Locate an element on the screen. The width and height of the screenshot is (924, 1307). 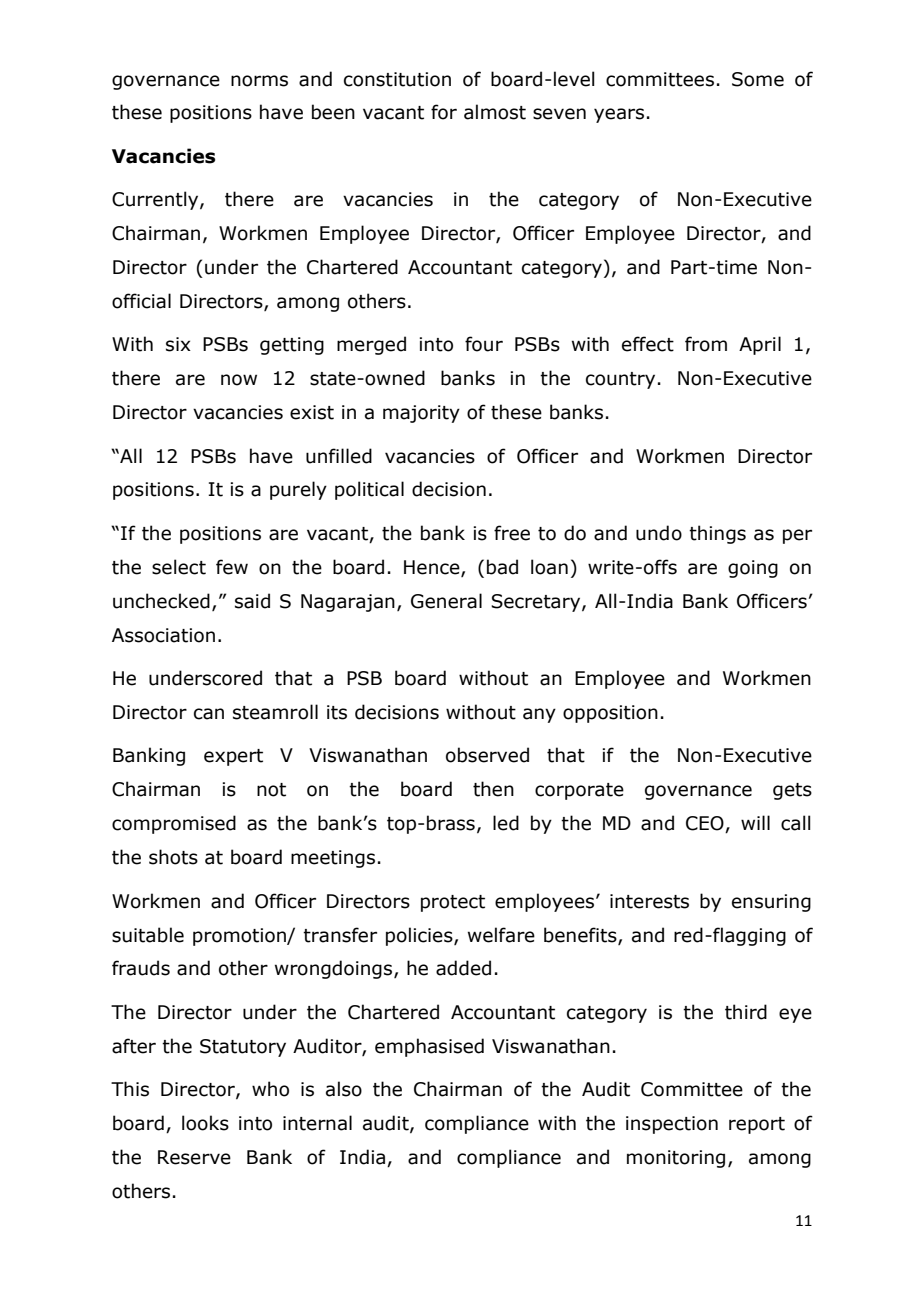
Some is located at coordinates (758, 79).
